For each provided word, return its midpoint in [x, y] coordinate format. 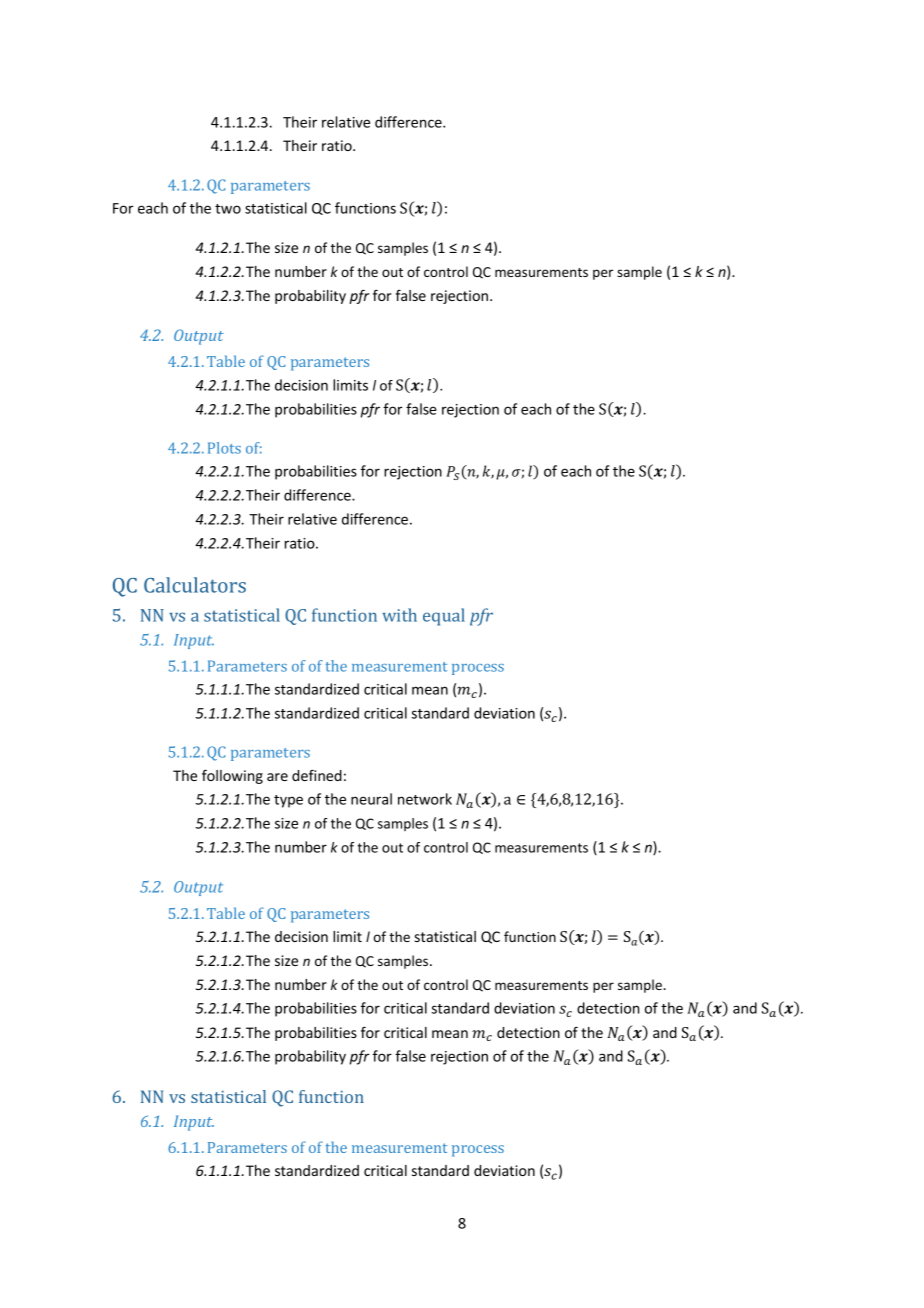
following [232, 776]
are [277, 777]
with [399, 615]
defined [317, 775]
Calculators [195, 585]
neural [371, 799]
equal [444, 617]
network [425, 799]
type [288, 801]
